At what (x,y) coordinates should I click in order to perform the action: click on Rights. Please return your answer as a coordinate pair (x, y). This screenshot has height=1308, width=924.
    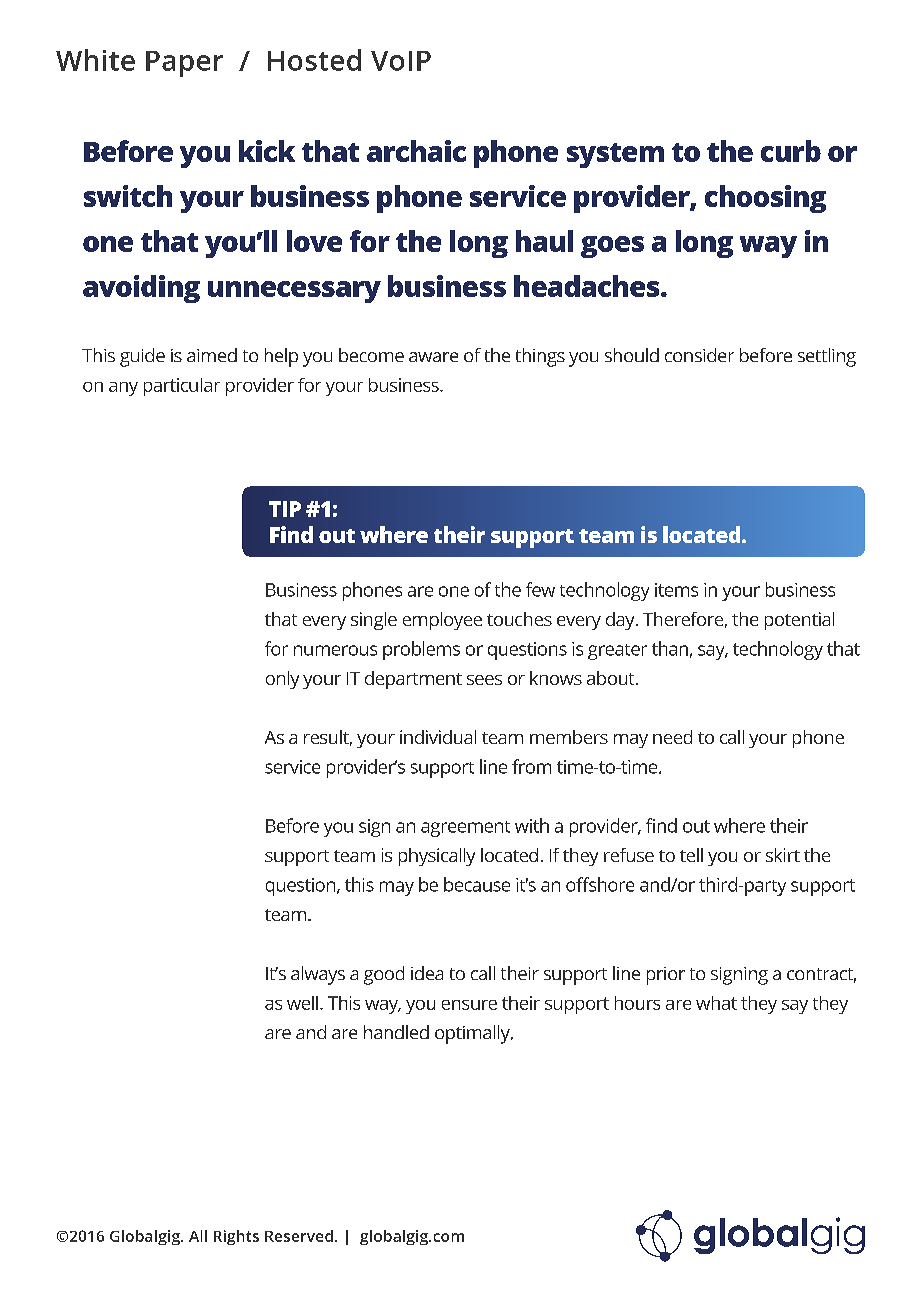
    Looking at the image, I should click on (236, 1237).
